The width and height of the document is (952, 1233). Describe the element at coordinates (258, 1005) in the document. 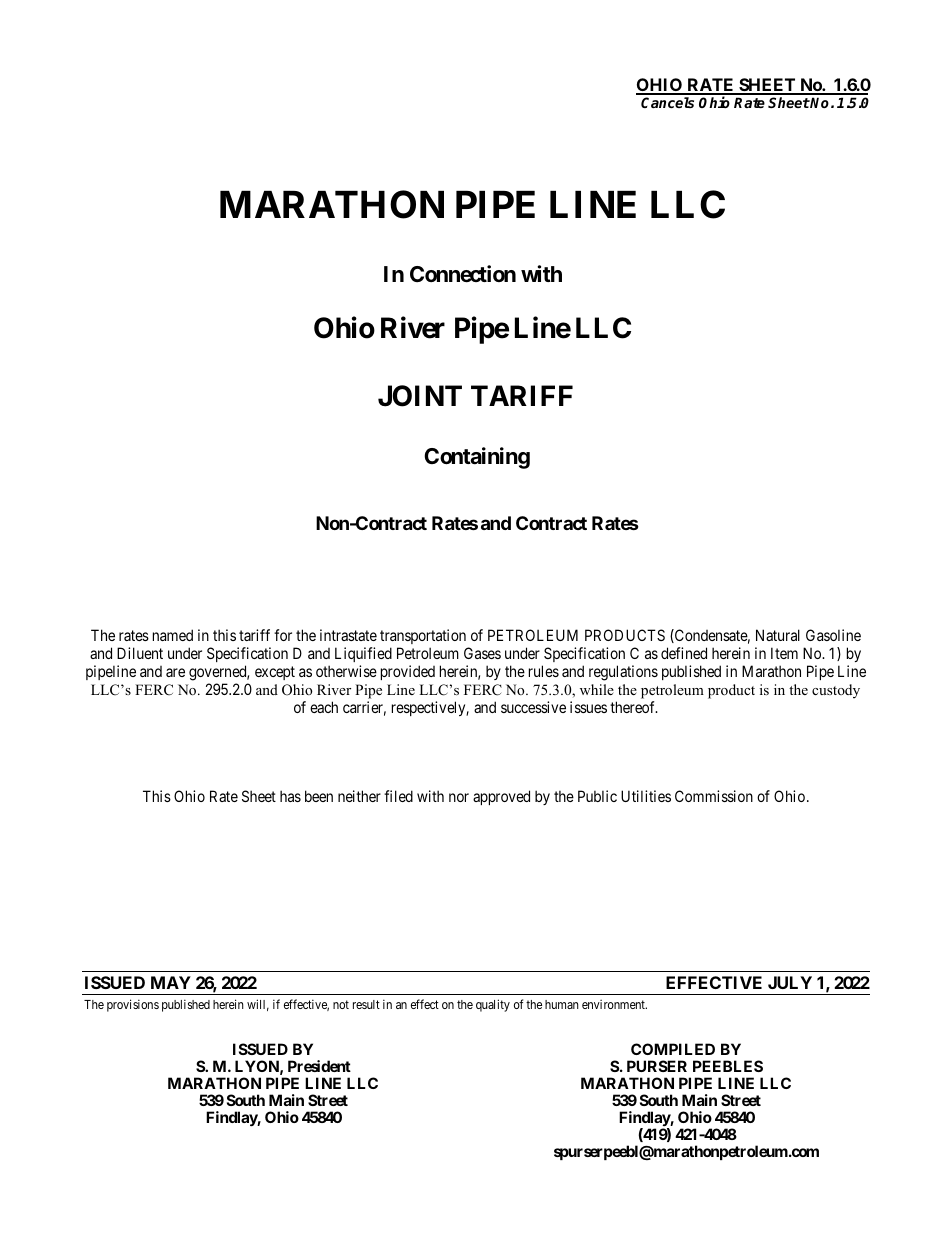

I see `will` at that location.
